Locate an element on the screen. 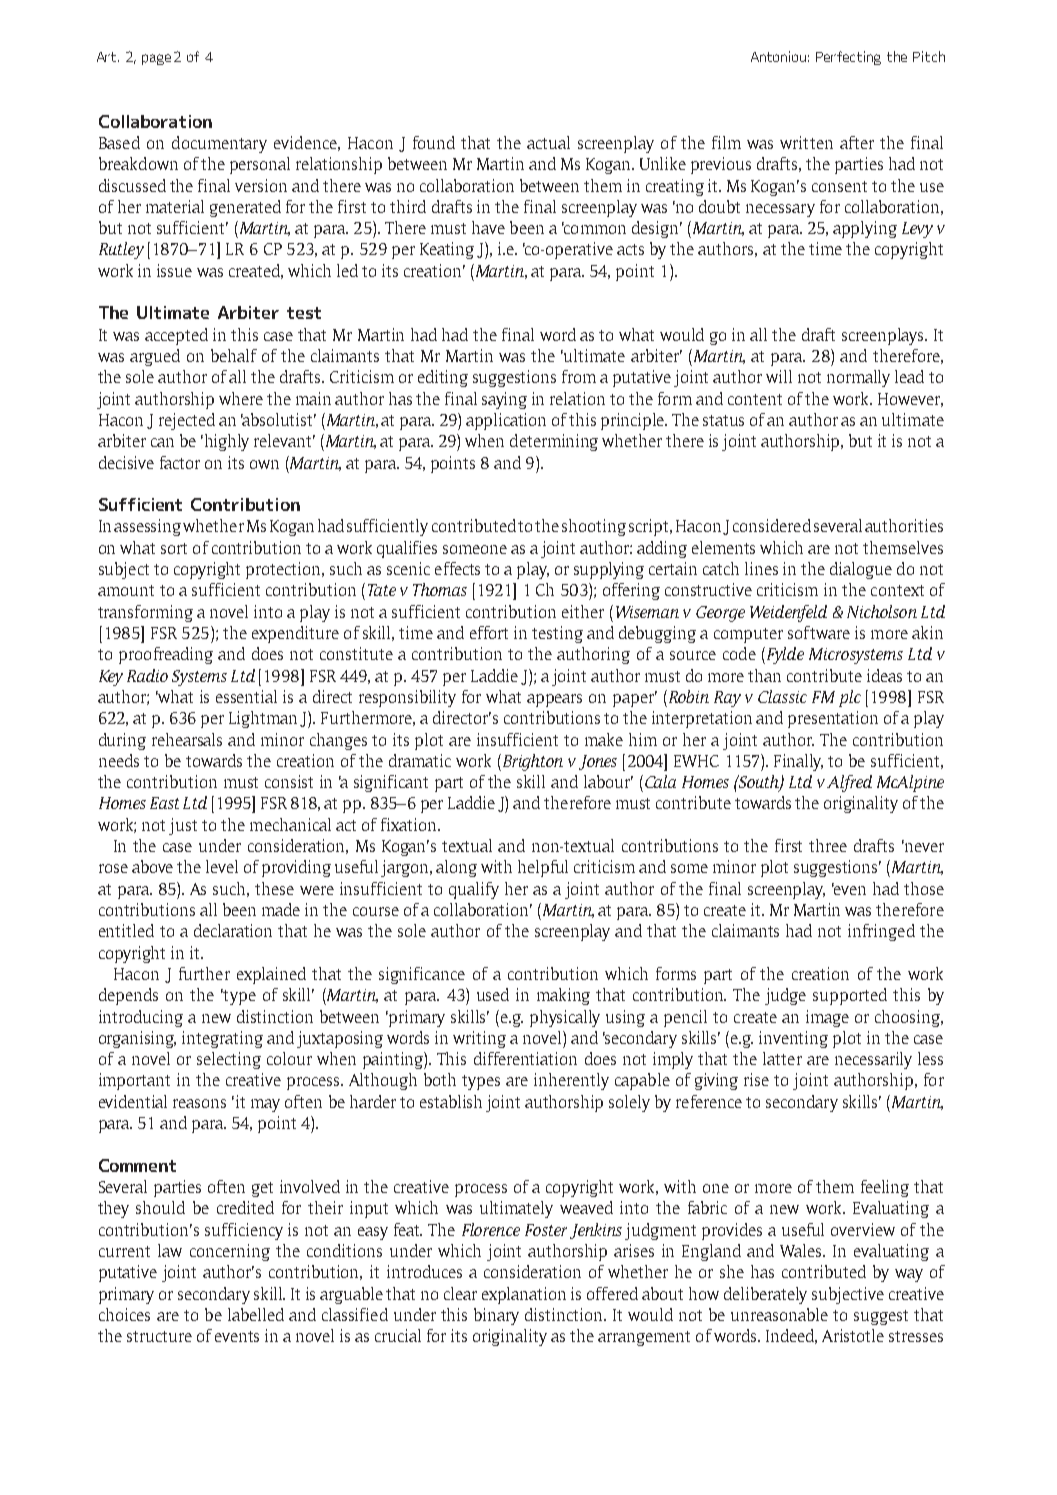 This screenshot has height=1495, width=1057. documentary is located at coordinates (219, 144).
